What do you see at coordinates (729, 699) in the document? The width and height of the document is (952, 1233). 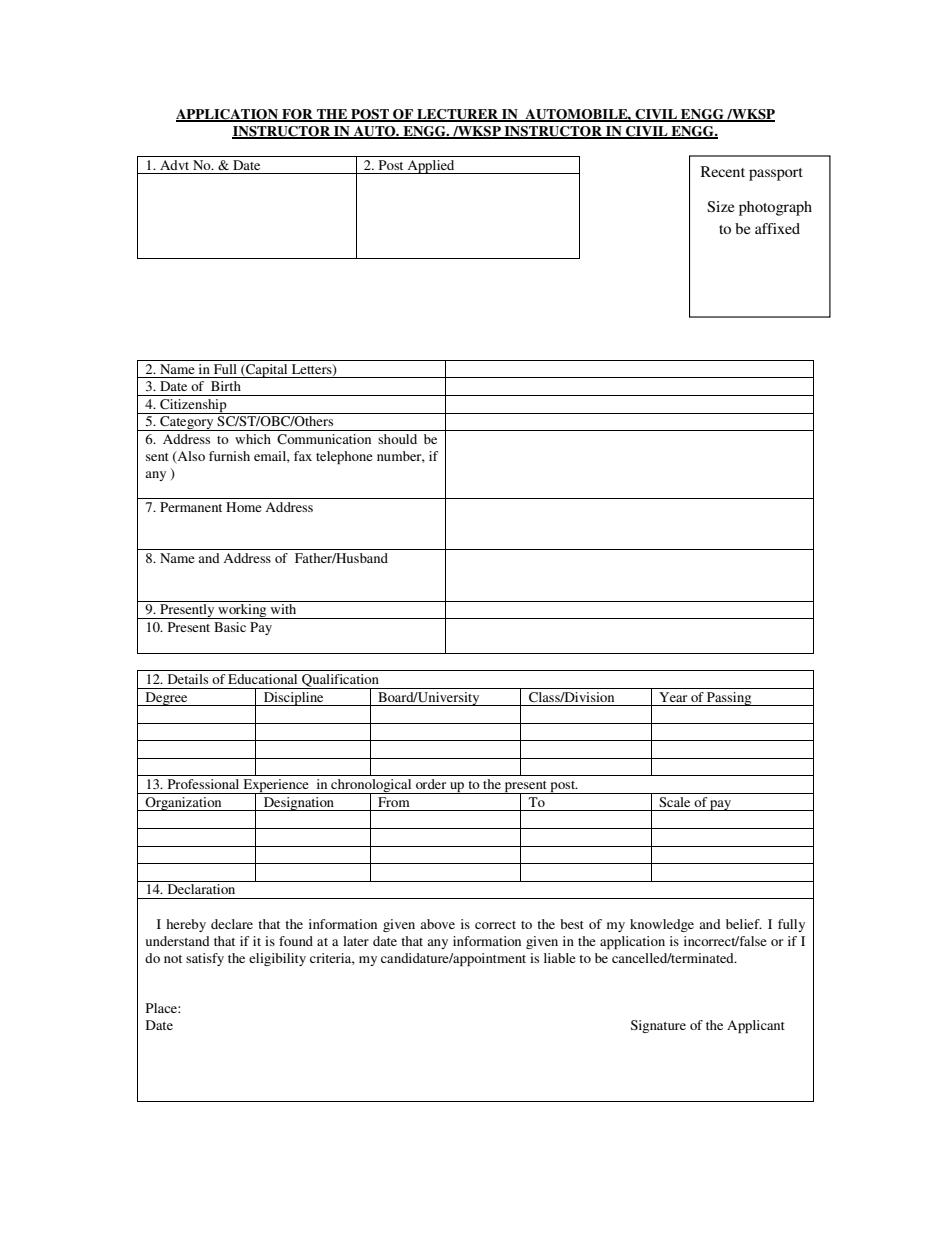 I see `Passing` at bounding box center [729, 699].
